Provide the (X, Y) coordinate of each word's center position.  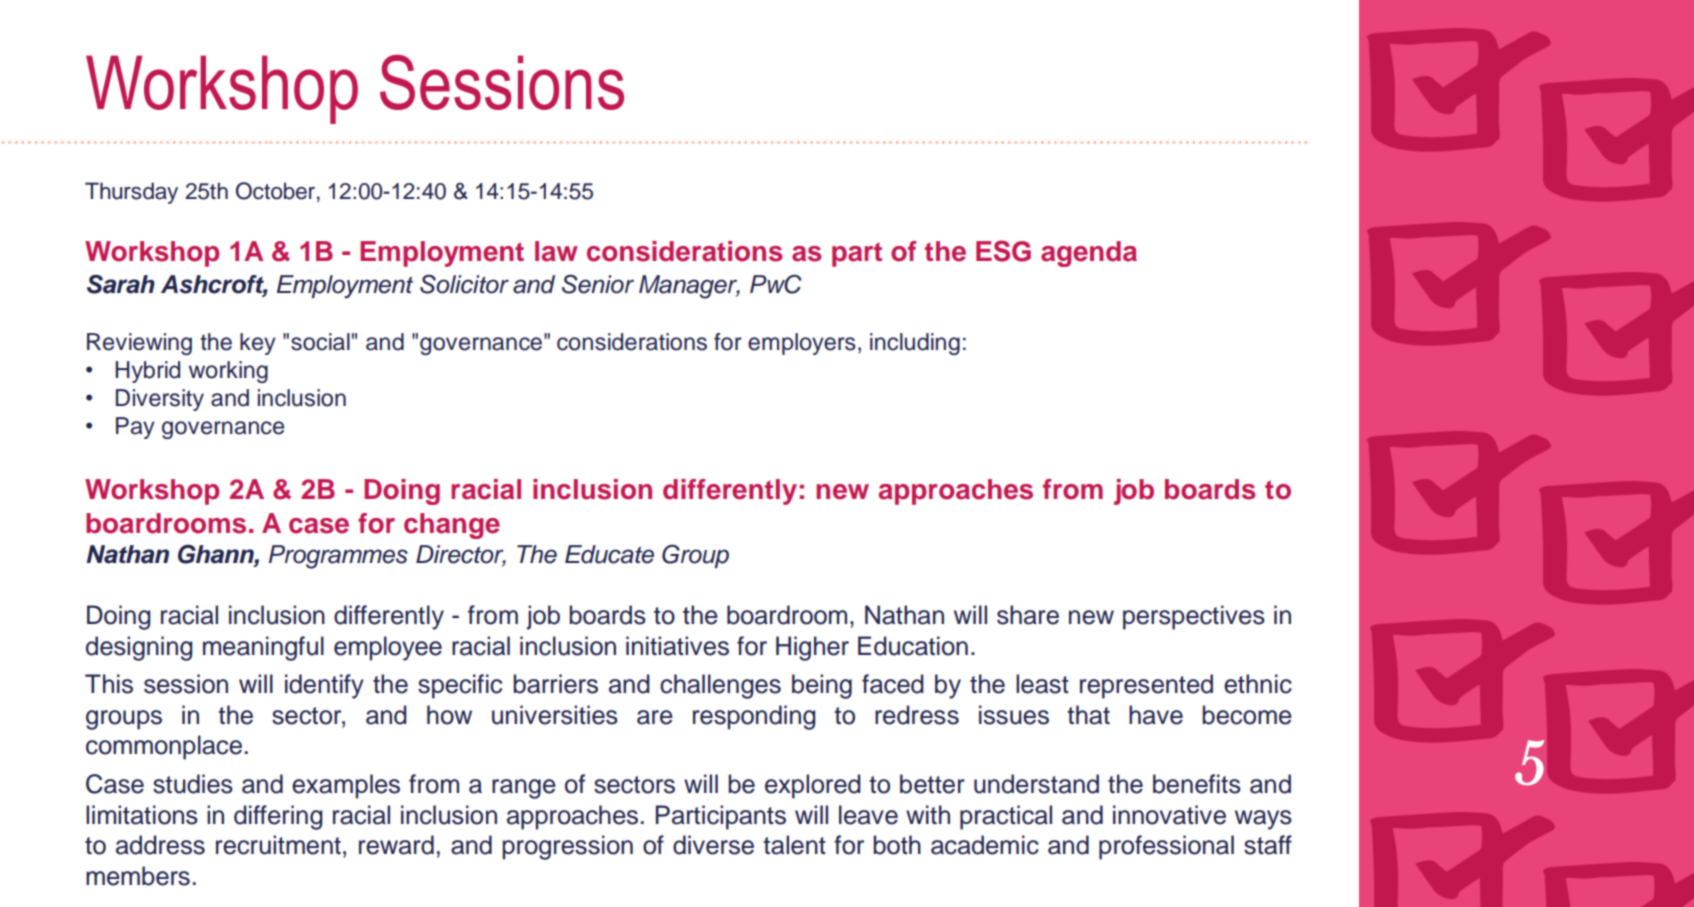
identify (324, 686)
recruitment (278, 845)
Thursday (131, 193)
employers (802, 344)
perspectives (1194, 617)
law (556, 251)
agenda (1089, 254)
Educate (609, 554)
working (228, 372)
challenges (720, 686)
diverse (713, 845)
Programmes (338, 557)
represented (1146, 686)
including (915, 344)
